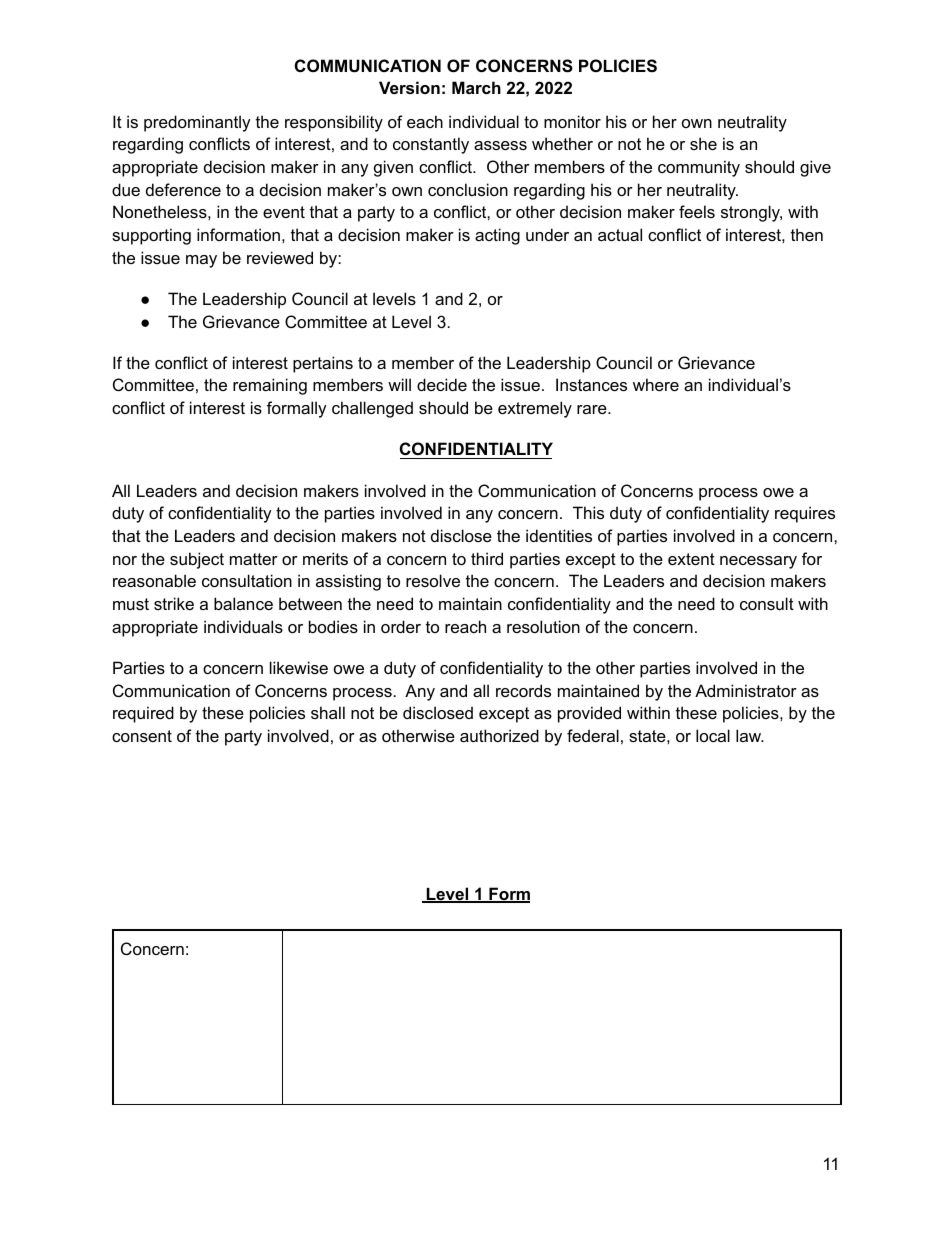 Image resolution: width=952 pixels, height=1233 pixels. I want to click on required, so click(143, 714).
